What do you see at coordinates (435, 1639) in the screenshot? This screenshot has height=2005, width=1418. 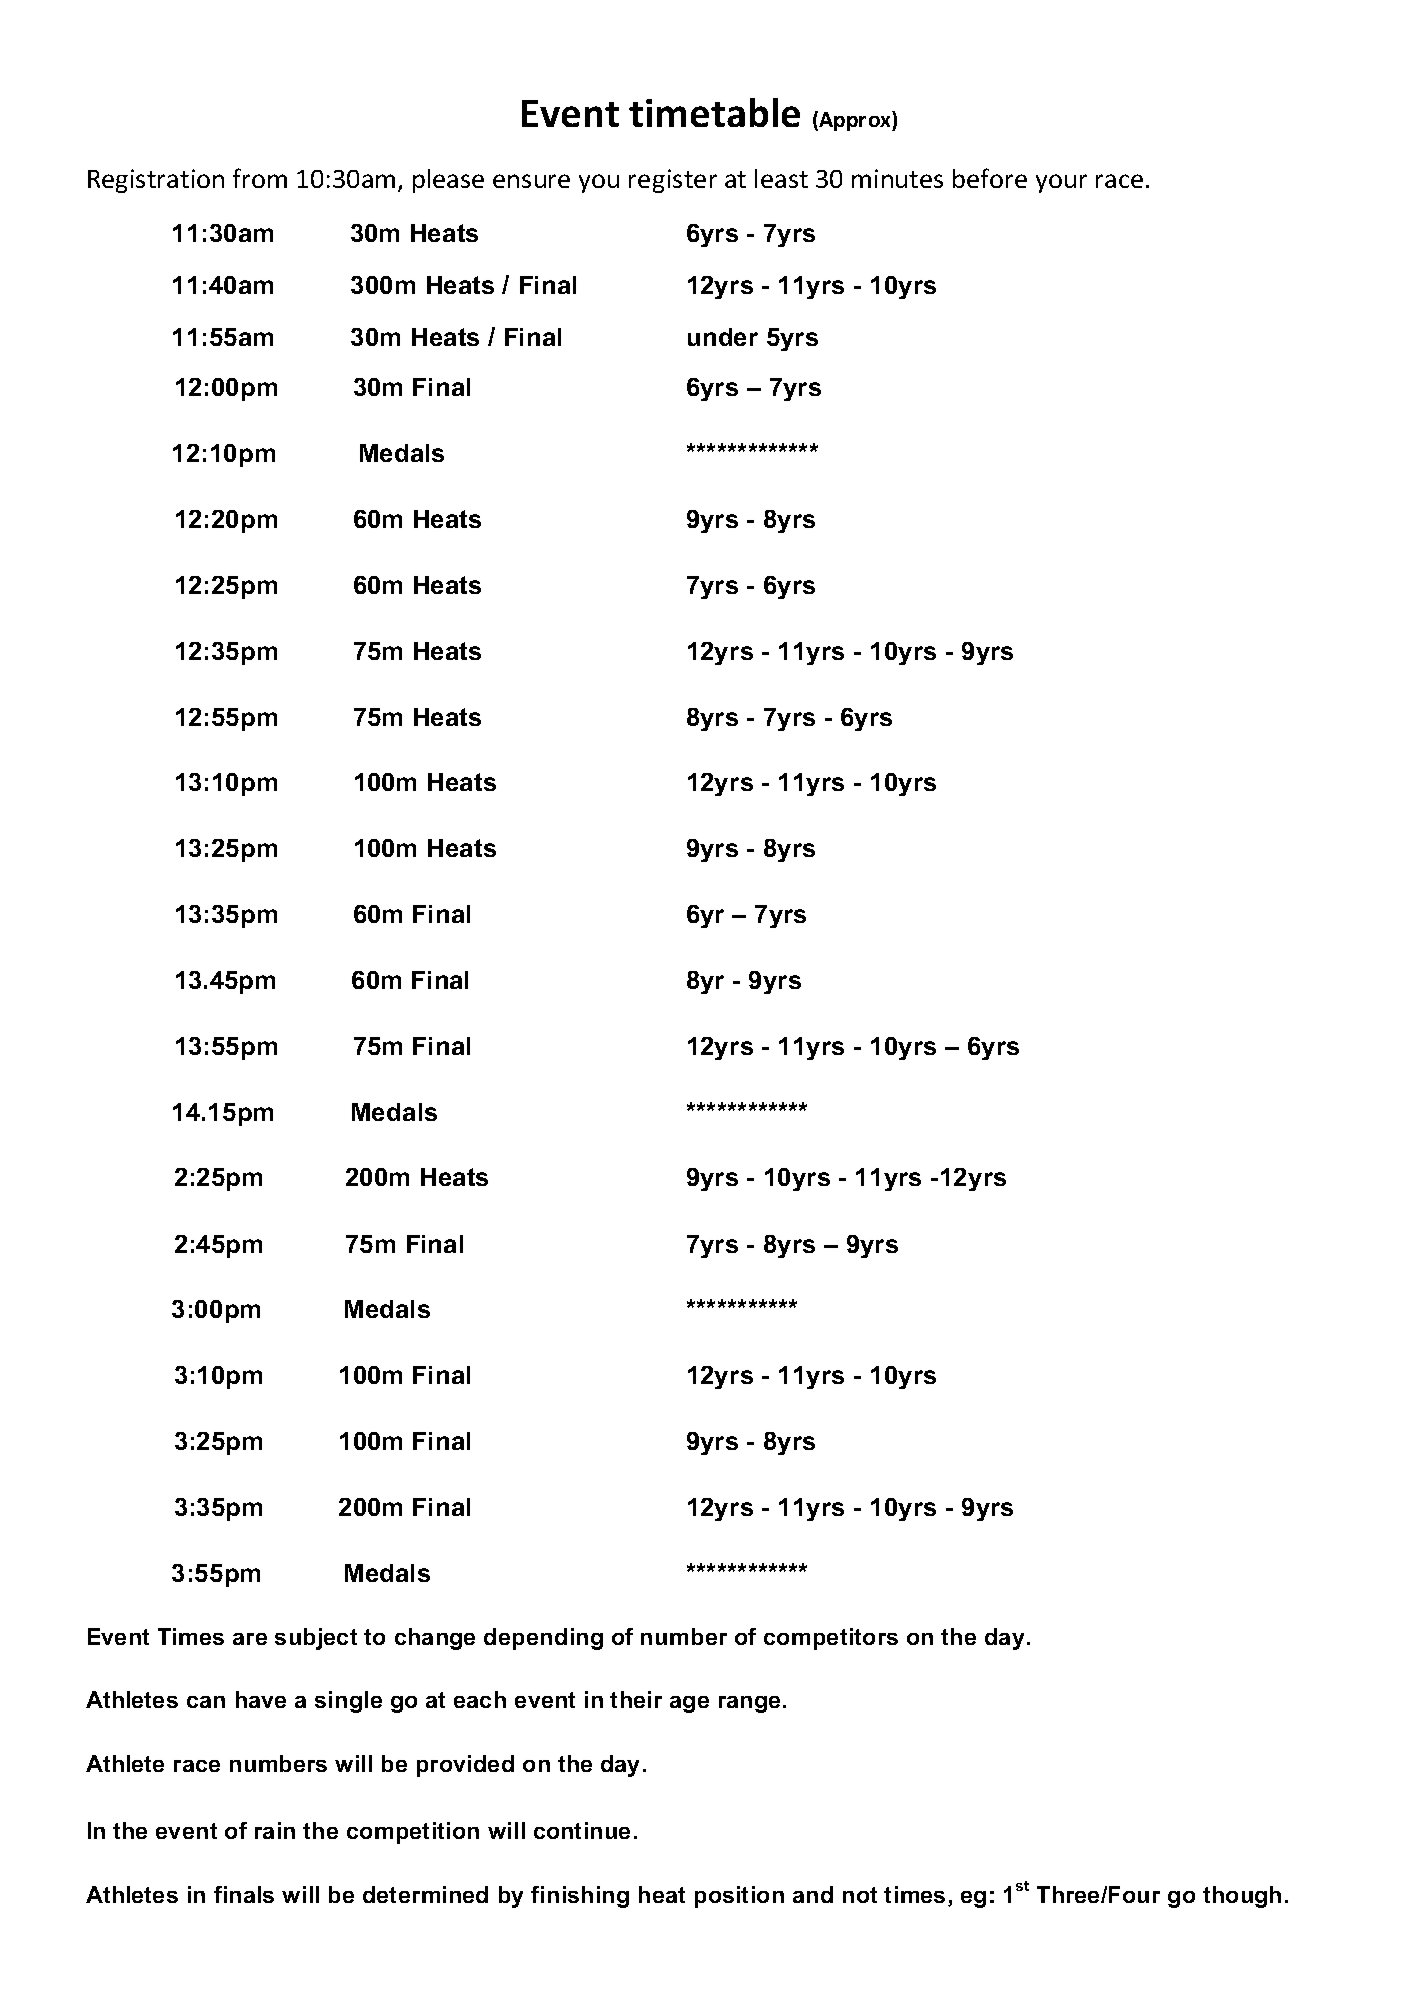 I see `change` at bounding box center [435, 1639].
